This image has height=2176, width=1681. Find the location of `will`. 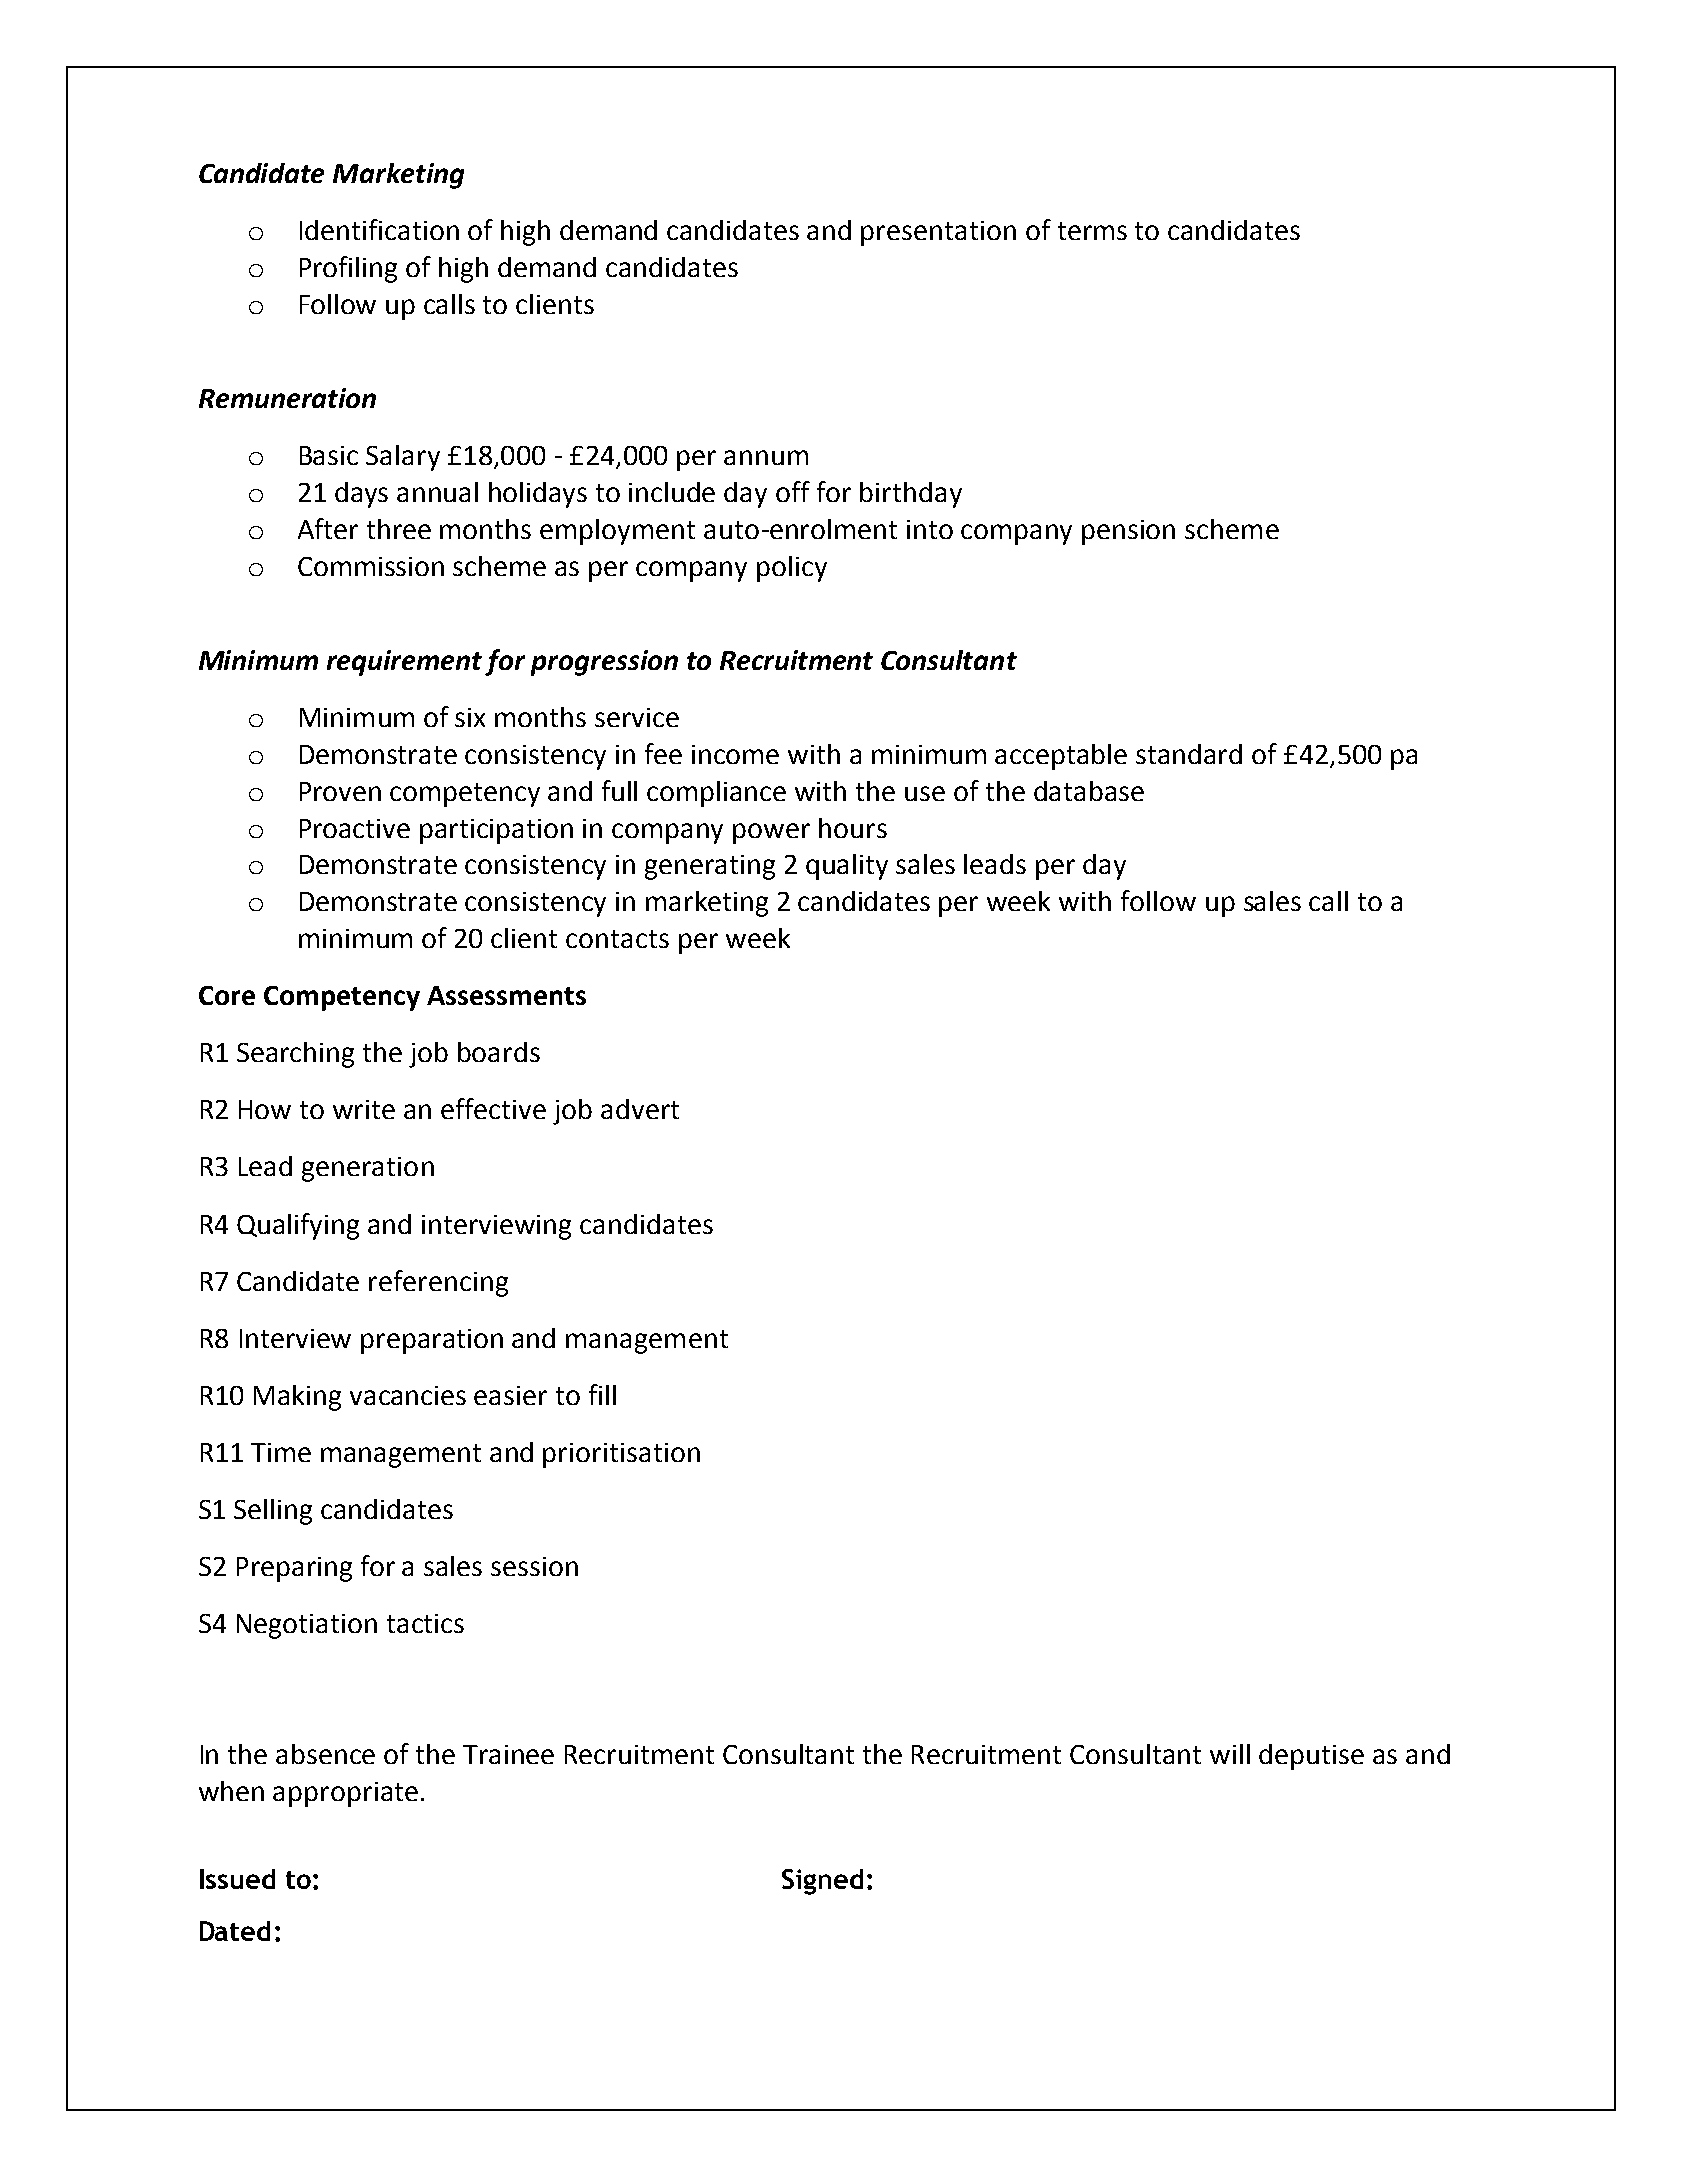

will is located at coordinates (1230, 1754).
